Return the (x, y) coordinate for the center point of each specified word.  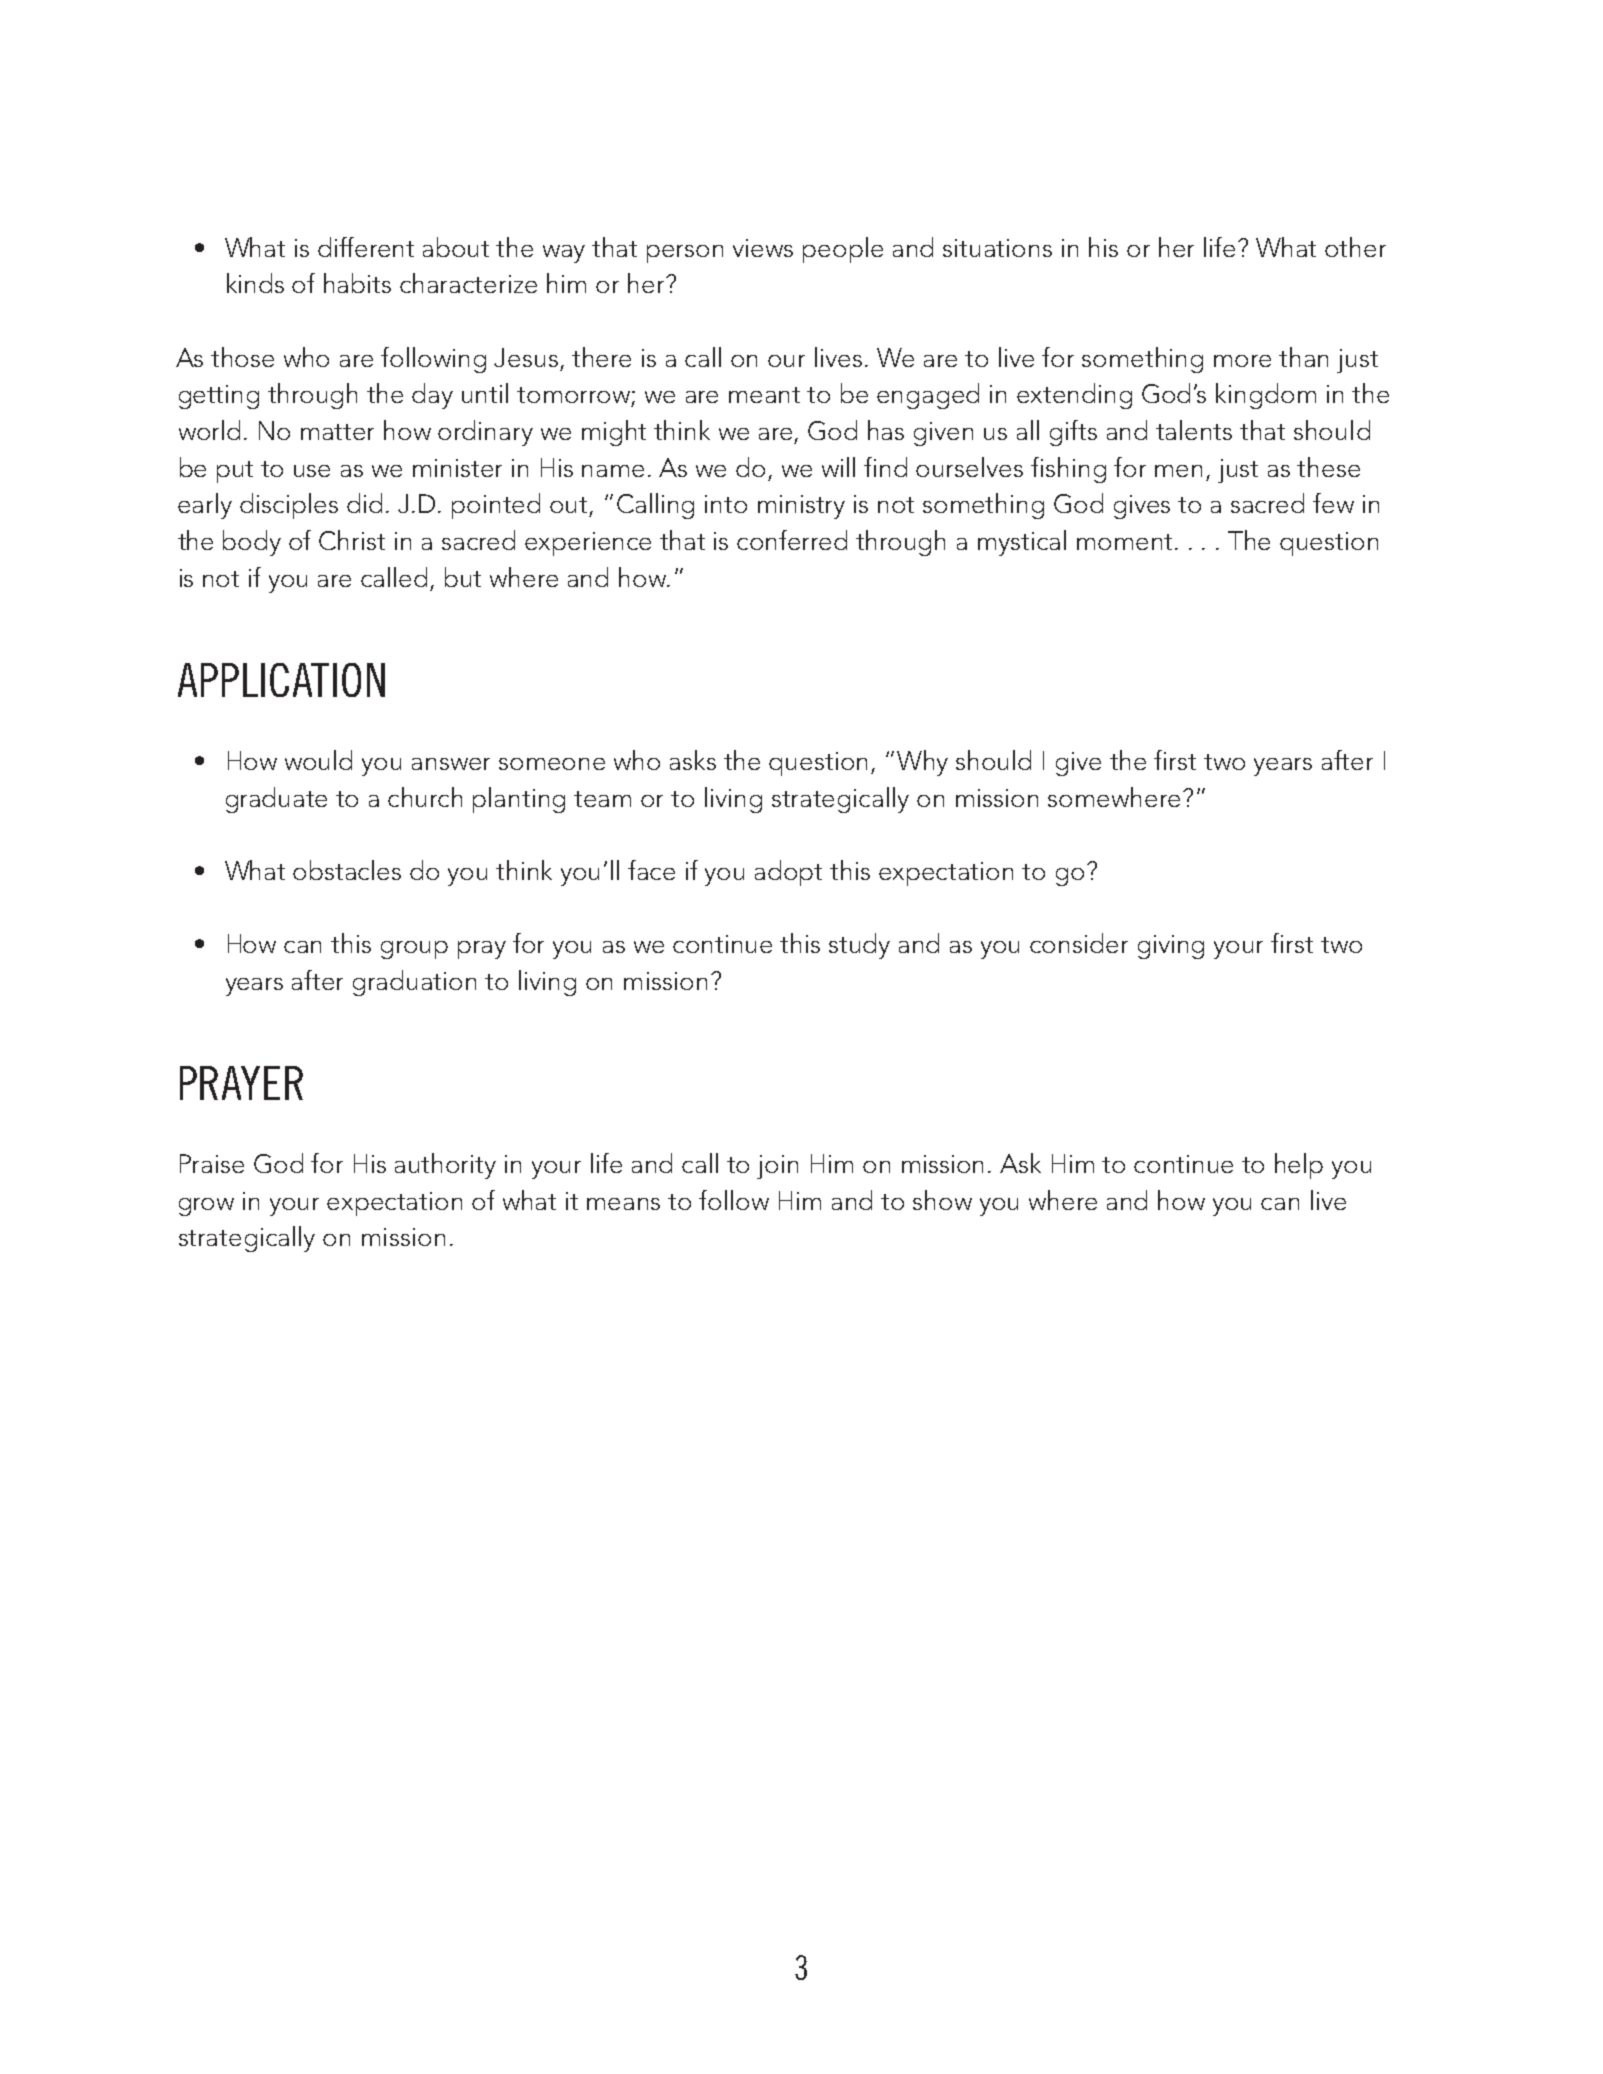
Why (922, 763)
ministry (801, 507)
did (364, 503)
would (318, 760)
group (414, 950)
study (859, 946)
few (1333, 503)
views (763, 248)
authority (445, 1166)
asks (693, 760)
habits (357, 283)
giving (1171, 947)
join (777, 1167)
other (1355, 247)
